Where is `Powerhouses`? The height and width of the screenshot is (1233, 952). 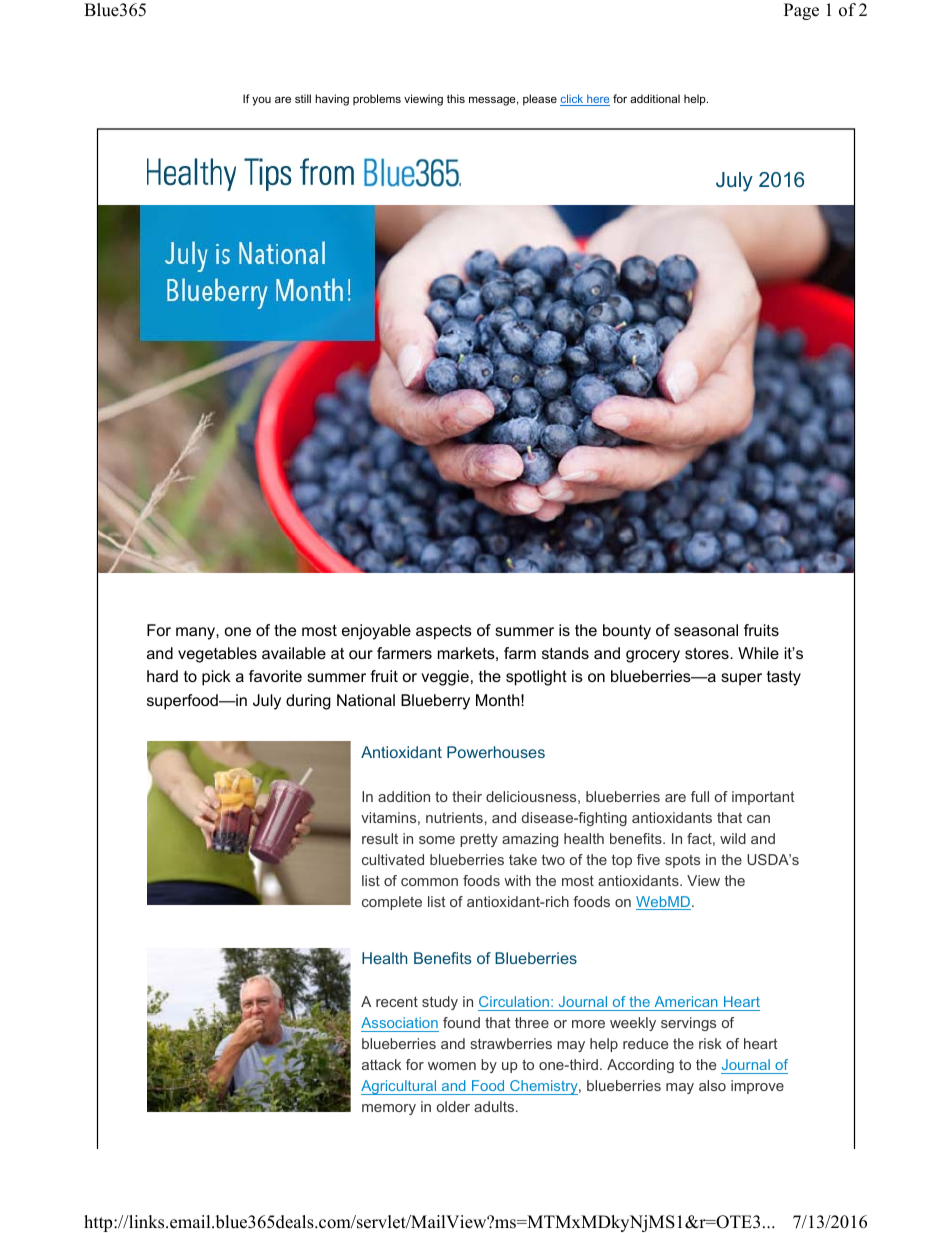
Powerhouses is located at coordinates (496, 752).
